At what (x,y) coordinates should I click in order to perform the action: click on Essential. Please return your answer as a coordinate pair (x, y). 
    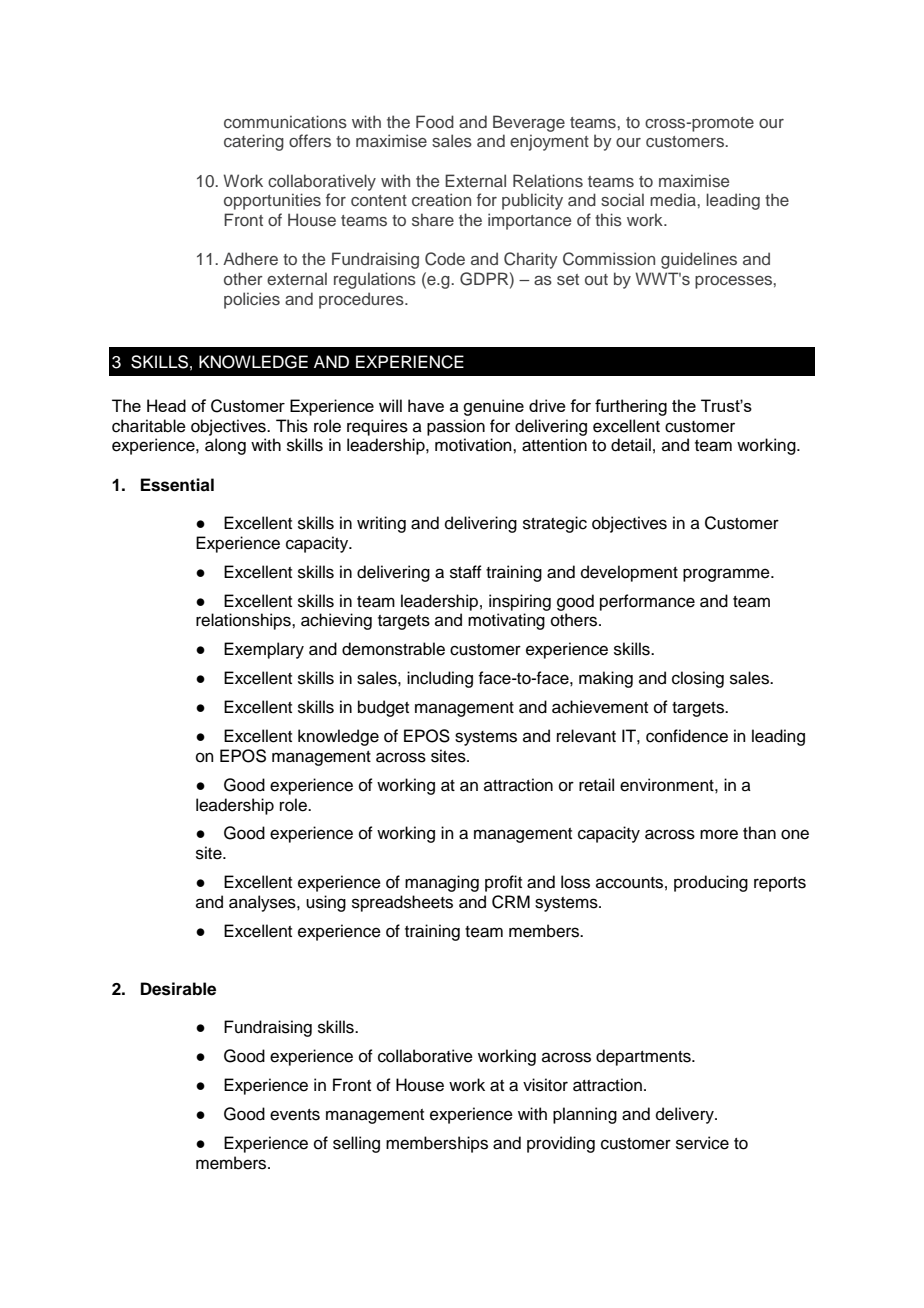
    Looking at the image, I should click on (177, 485).
